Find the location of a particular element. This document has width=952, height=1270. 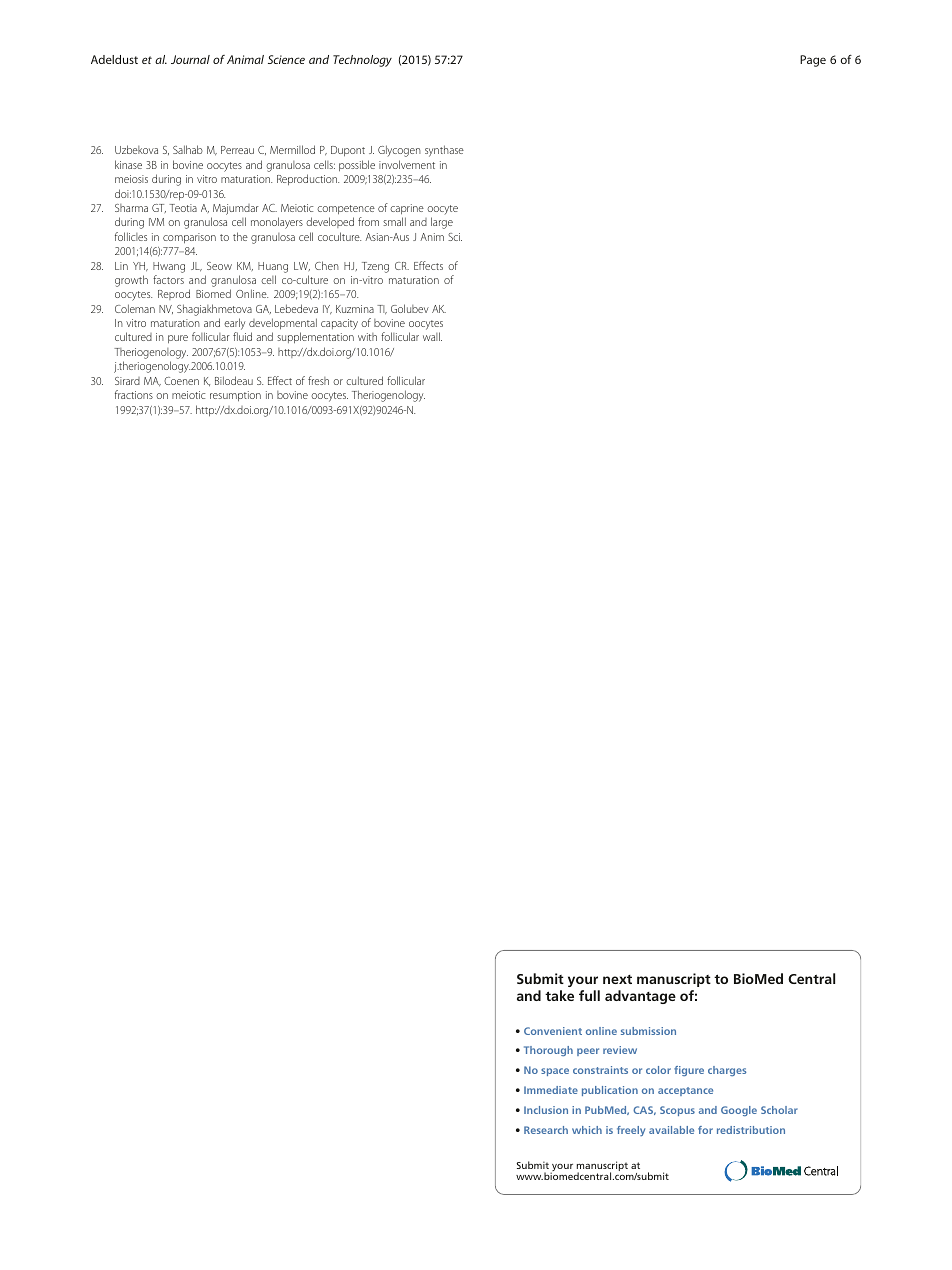

Page is located at coordinates (813, 61).
